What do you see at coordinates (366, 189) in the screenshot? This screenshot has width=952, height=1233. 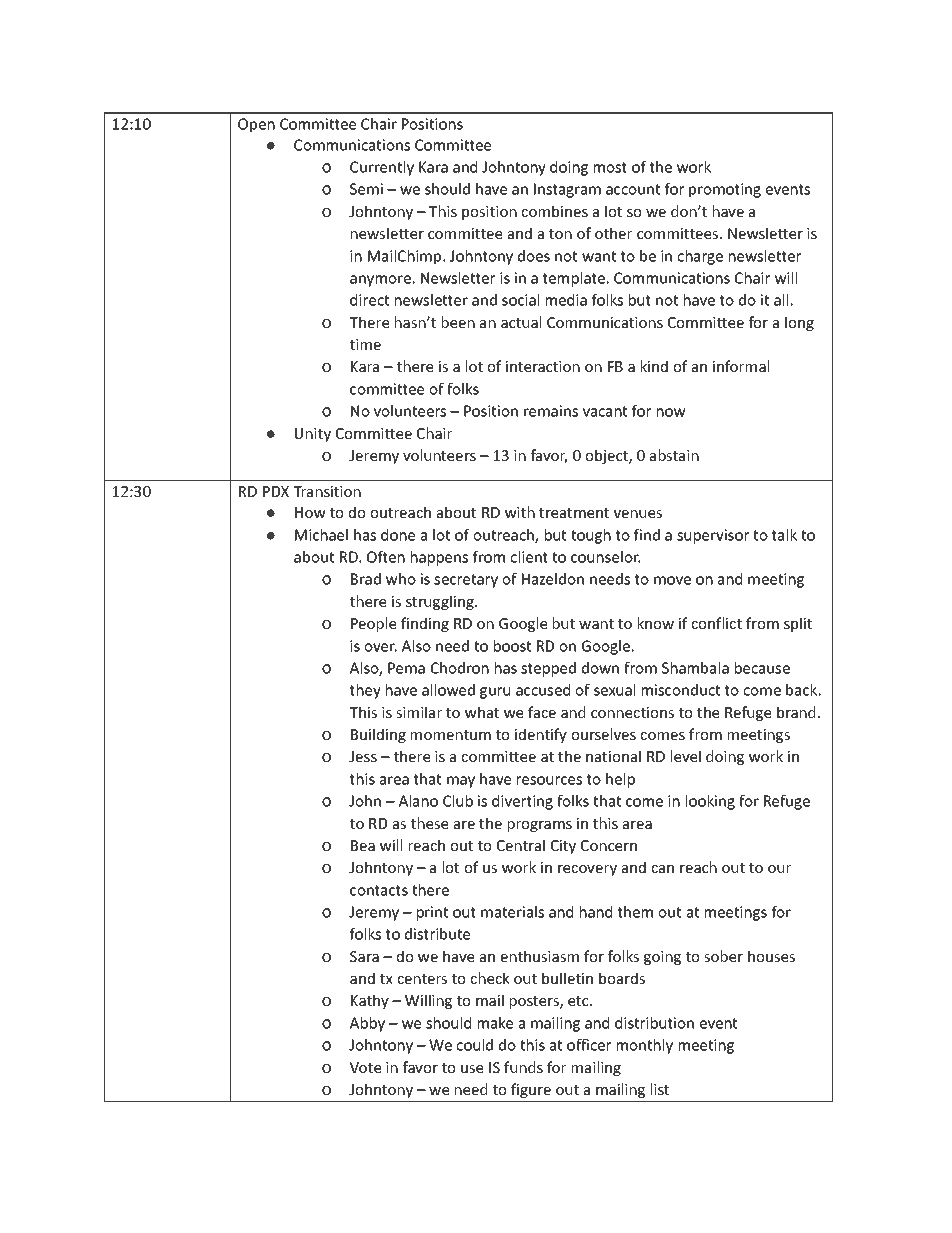 I see `Semi` at bounding box center [366, 189].
